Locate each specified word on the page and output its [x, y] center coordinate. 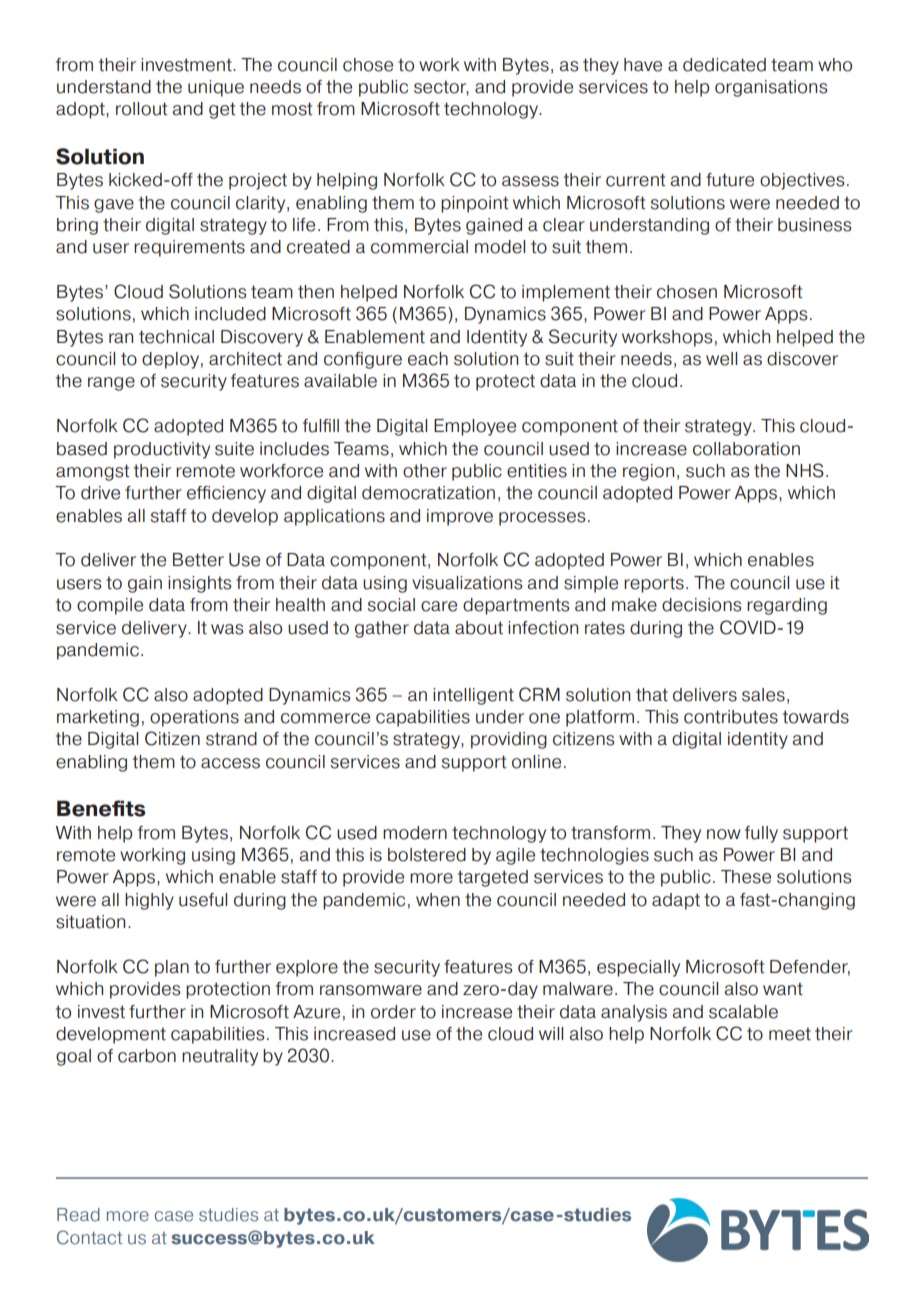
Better [198, 560]
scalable [743, 1012]
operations [194, 718]
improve [460, 517]
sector [441, 88]
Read [78, 1215]
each [428, 359]
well [721, 359]
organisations [771, 88]
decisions [701, 605]
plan [172, 968]
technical [176, 337]
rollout [142, 109]
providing [509, 740]
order [393, 1012]
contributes [731, 717]
